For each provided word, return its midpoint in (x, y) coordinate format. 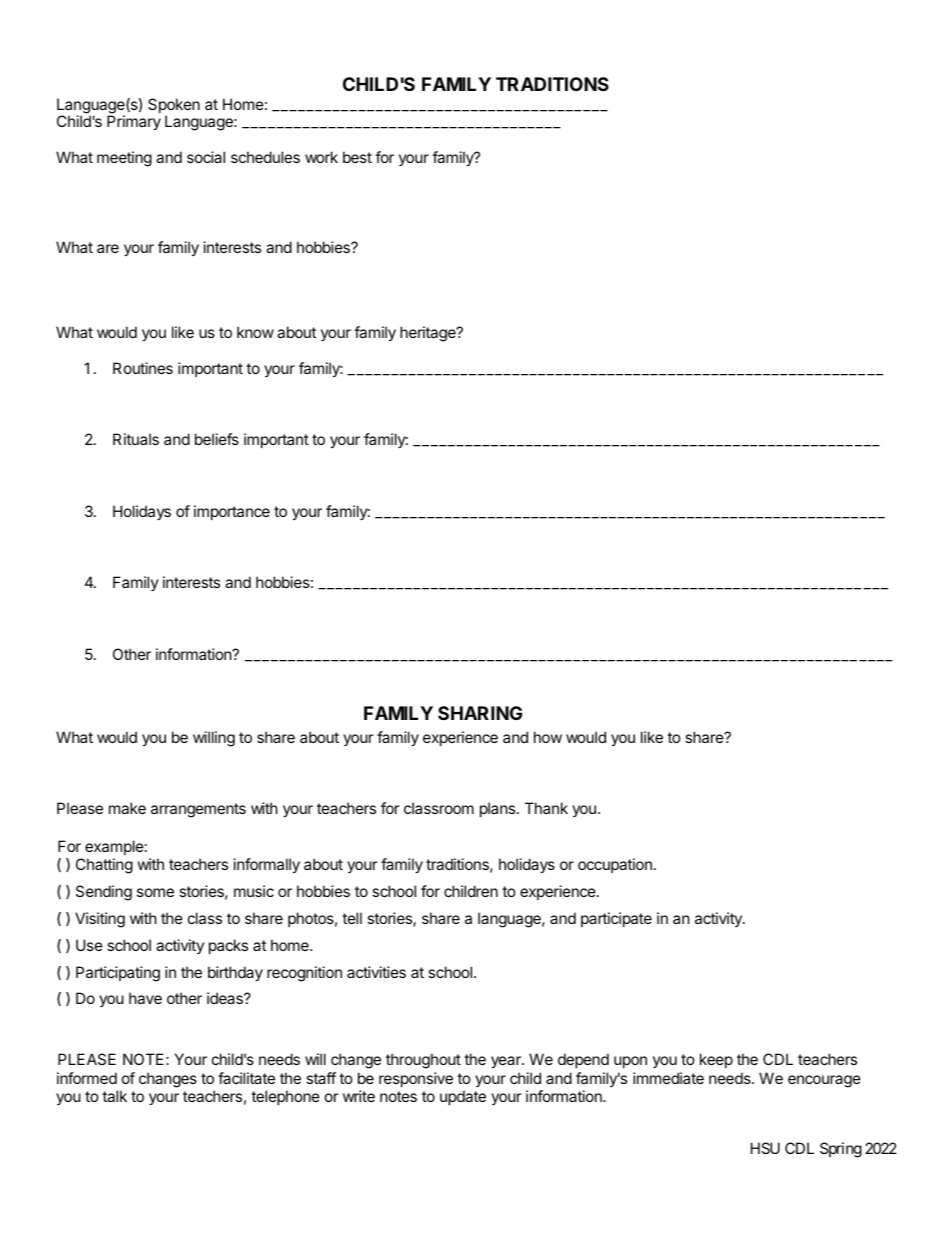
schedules (265, 157)
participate (616, 919)
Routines (143, 368)
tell (352, 918)
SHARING (480, 713)
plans (499, 809)
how (548, 737)
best (357, 157)
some (155, 892)
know (255, 332)
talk (114, 1096)
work (321, 157)
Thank (546, 808)
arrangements (198, 810)
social (206, 157)
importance (232, 512)
